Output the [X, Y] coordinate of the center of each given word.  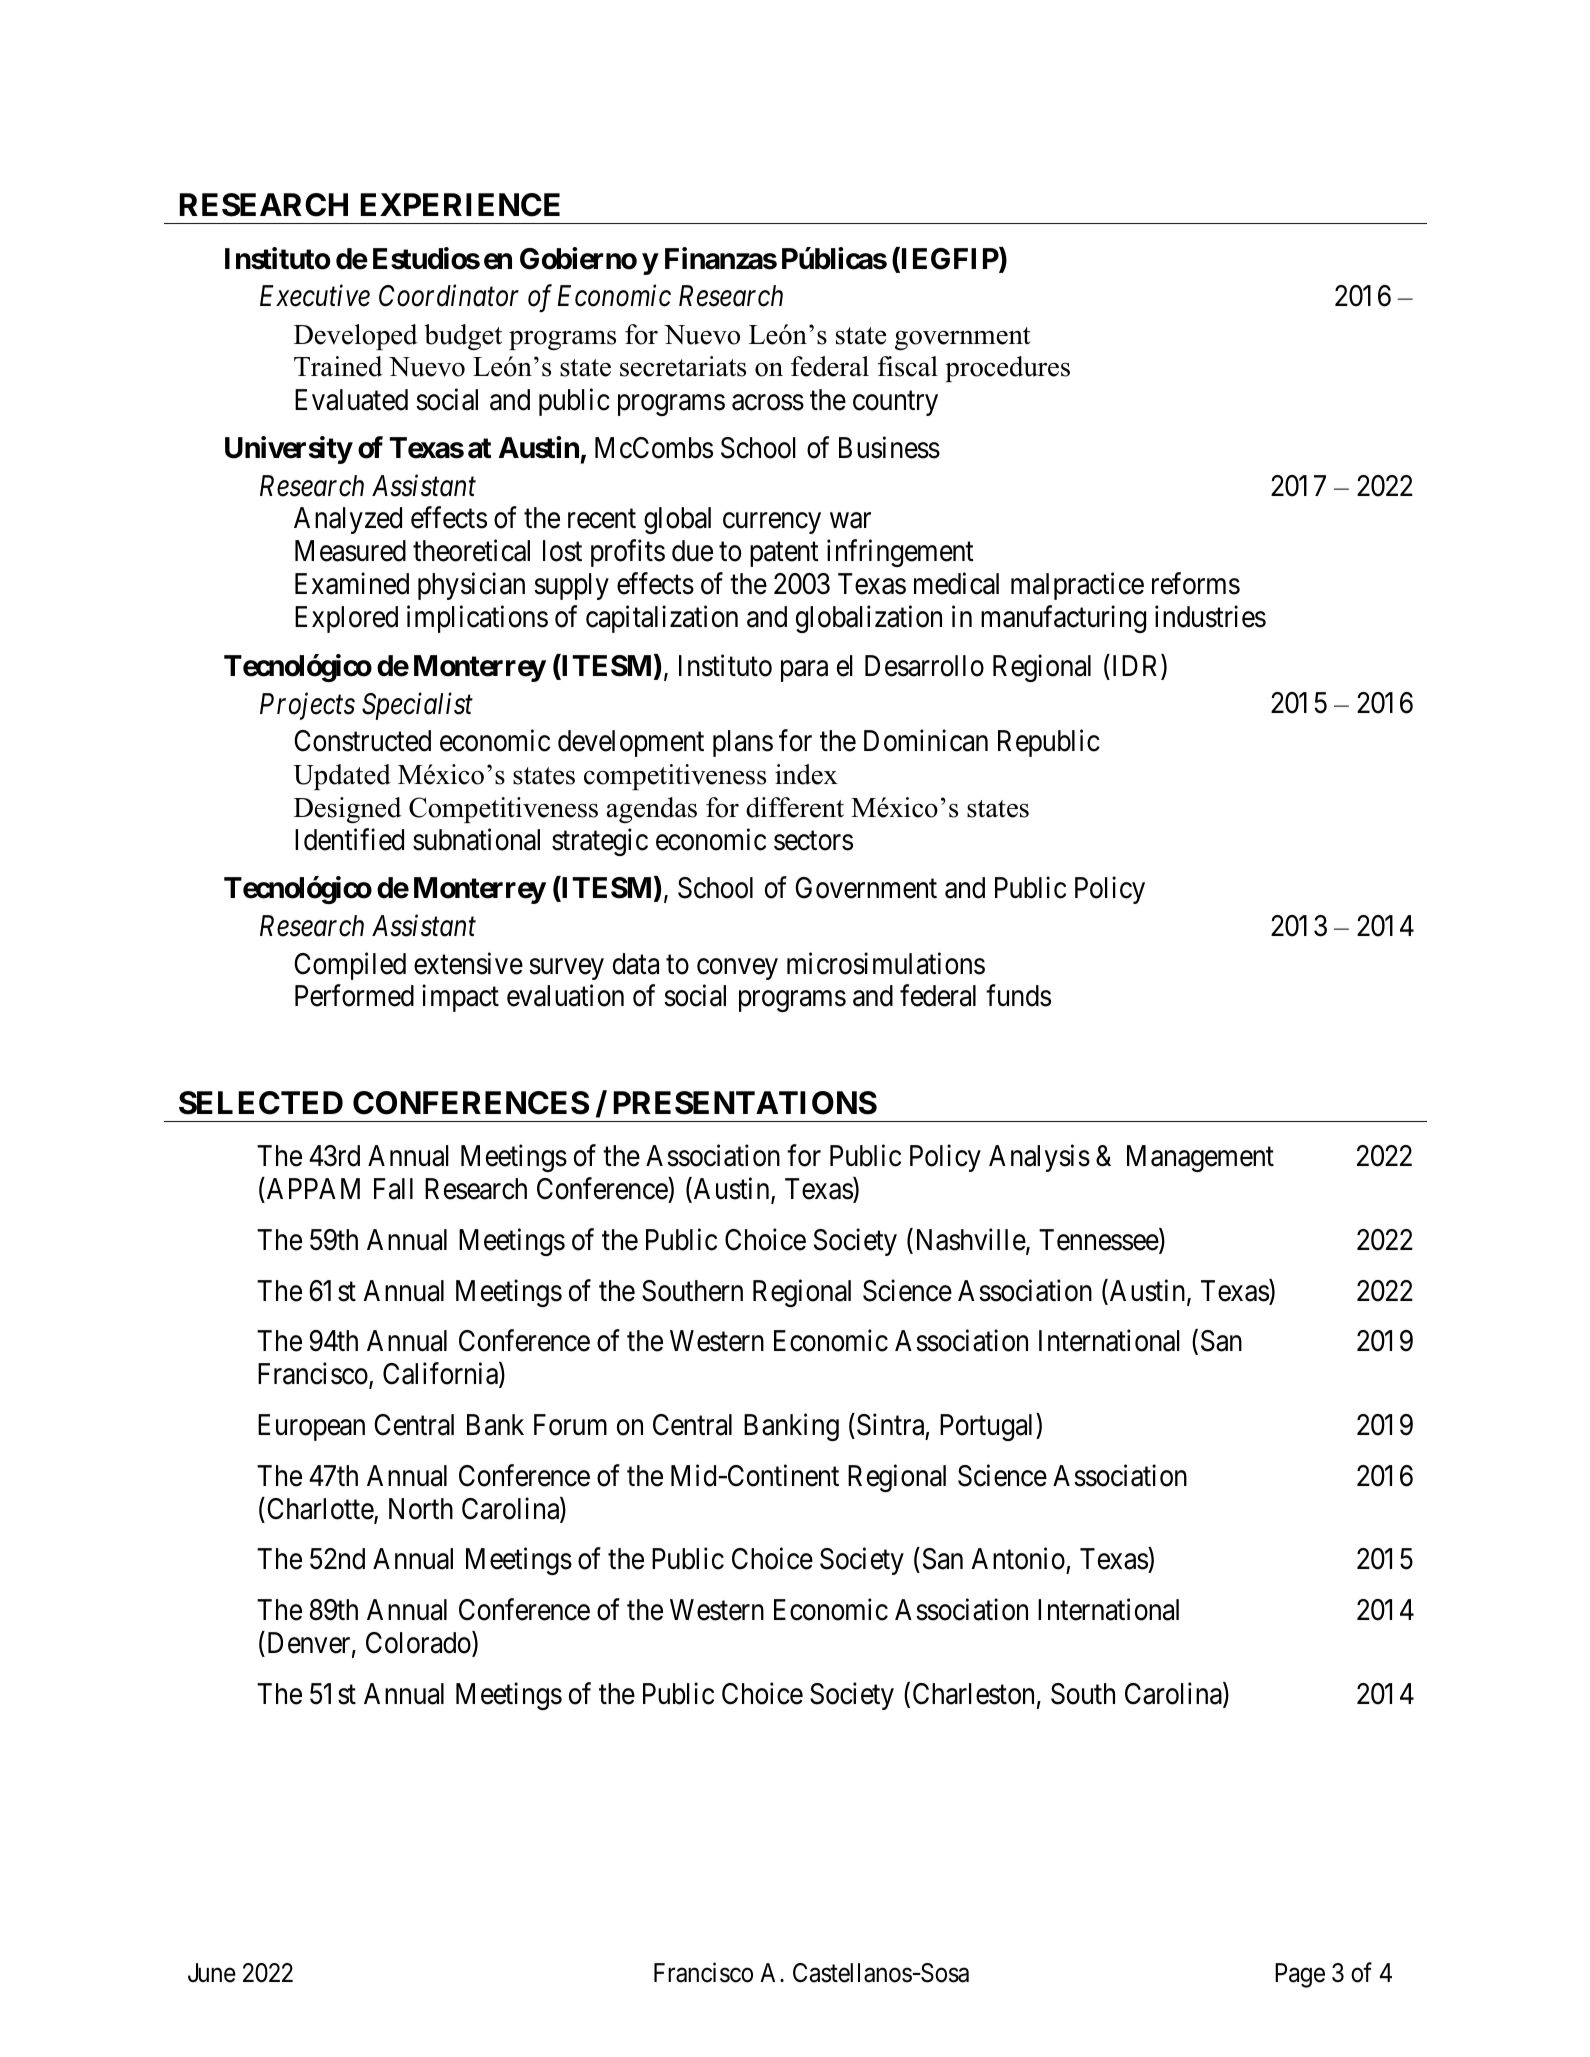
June [212, 1973]
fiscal [908, 366]
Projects [307, 706]
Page [1300, 1975]
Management [1200, 1158]
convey [737, 969]
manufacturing [1063, 619]
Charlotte [321, 1510]
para [804, 671]
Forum [570, 1425]
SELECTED [261, 1103]
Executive [315, 296]
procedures [1007, 369]
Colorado [419, 1643]
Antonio [1019, 1560]
